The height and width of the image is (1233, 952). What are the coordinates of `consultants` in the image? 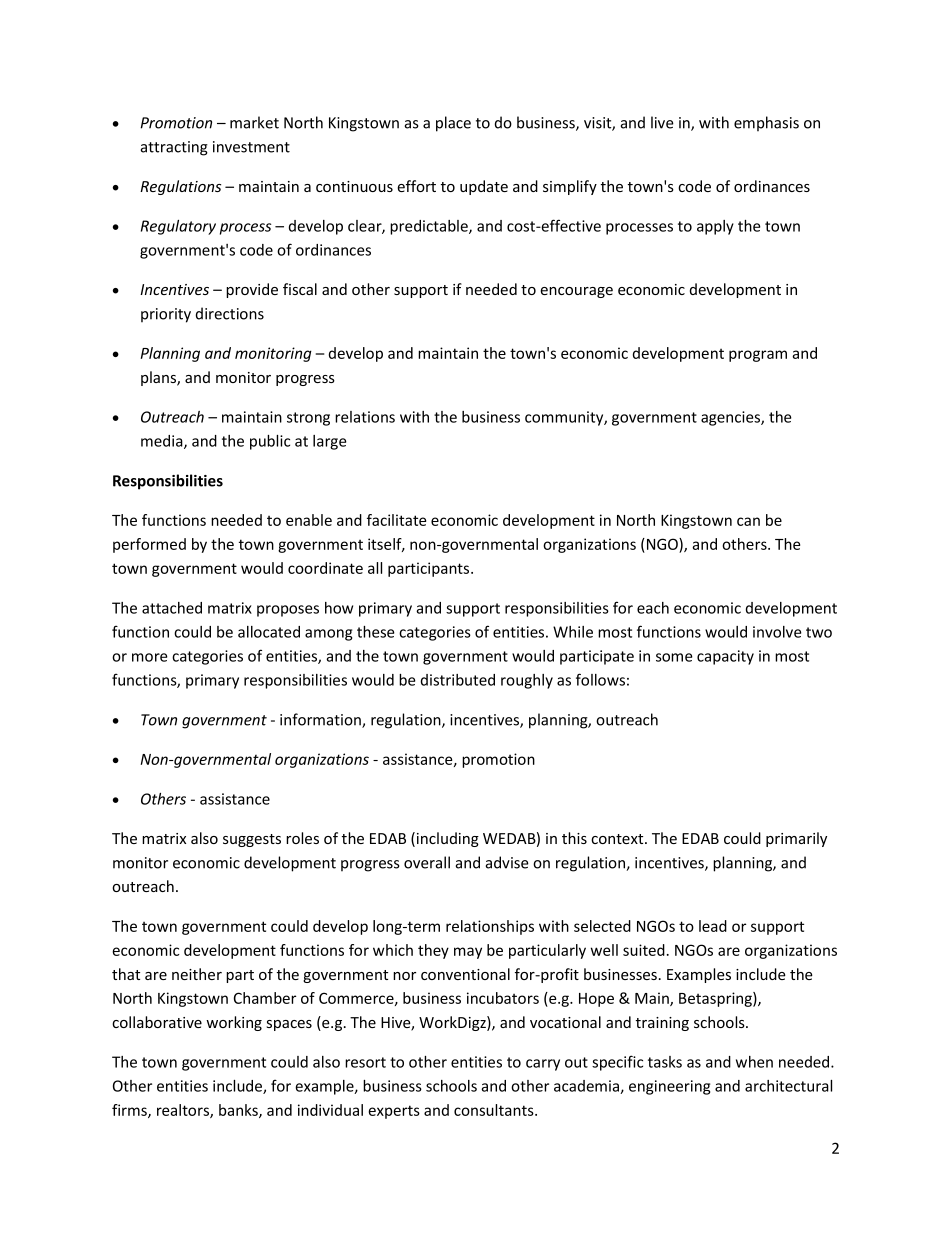 It's located at (495, 1110).
